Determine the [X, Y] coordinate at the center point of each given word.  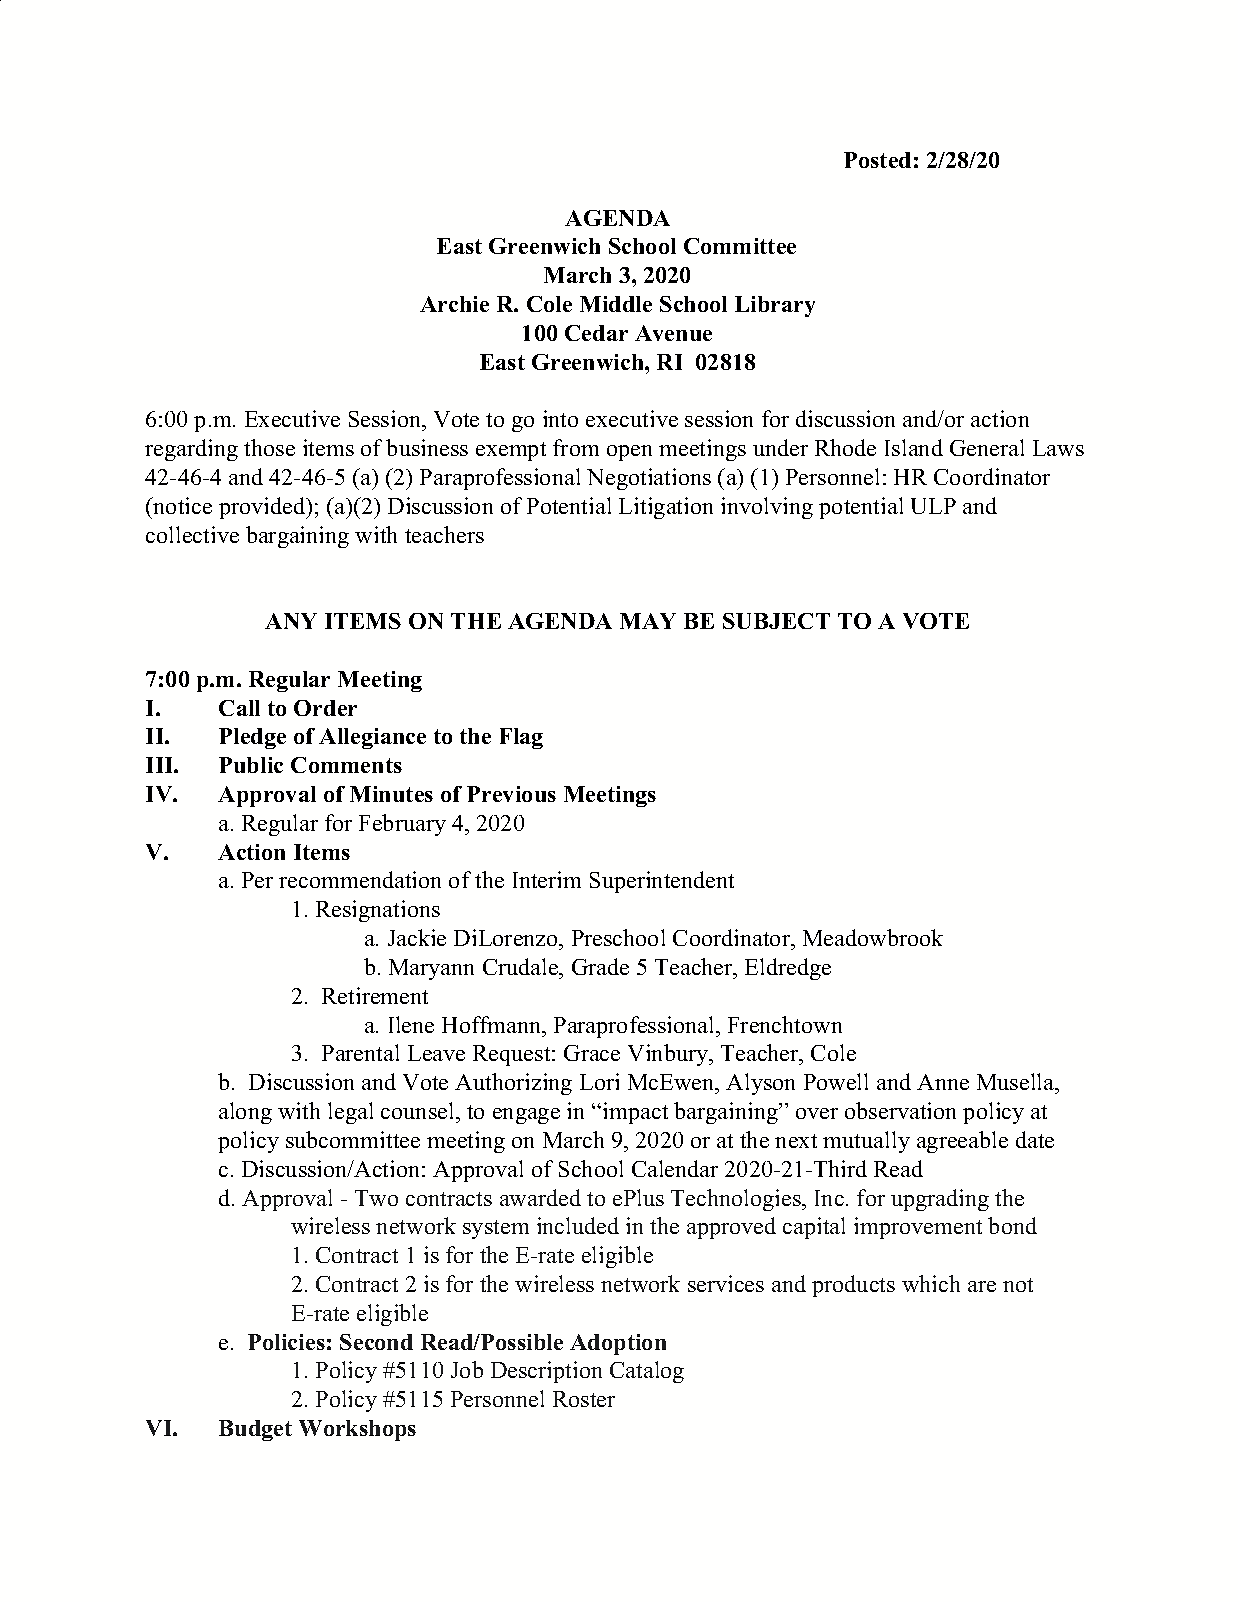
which [931, 1283]
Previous [511, 794]
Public [251, 765]
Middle [616, 304]
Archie [454, 304]
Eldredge [788, 969]
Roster [584, 1399]
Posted [877, 160]
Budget [255, 1430]
